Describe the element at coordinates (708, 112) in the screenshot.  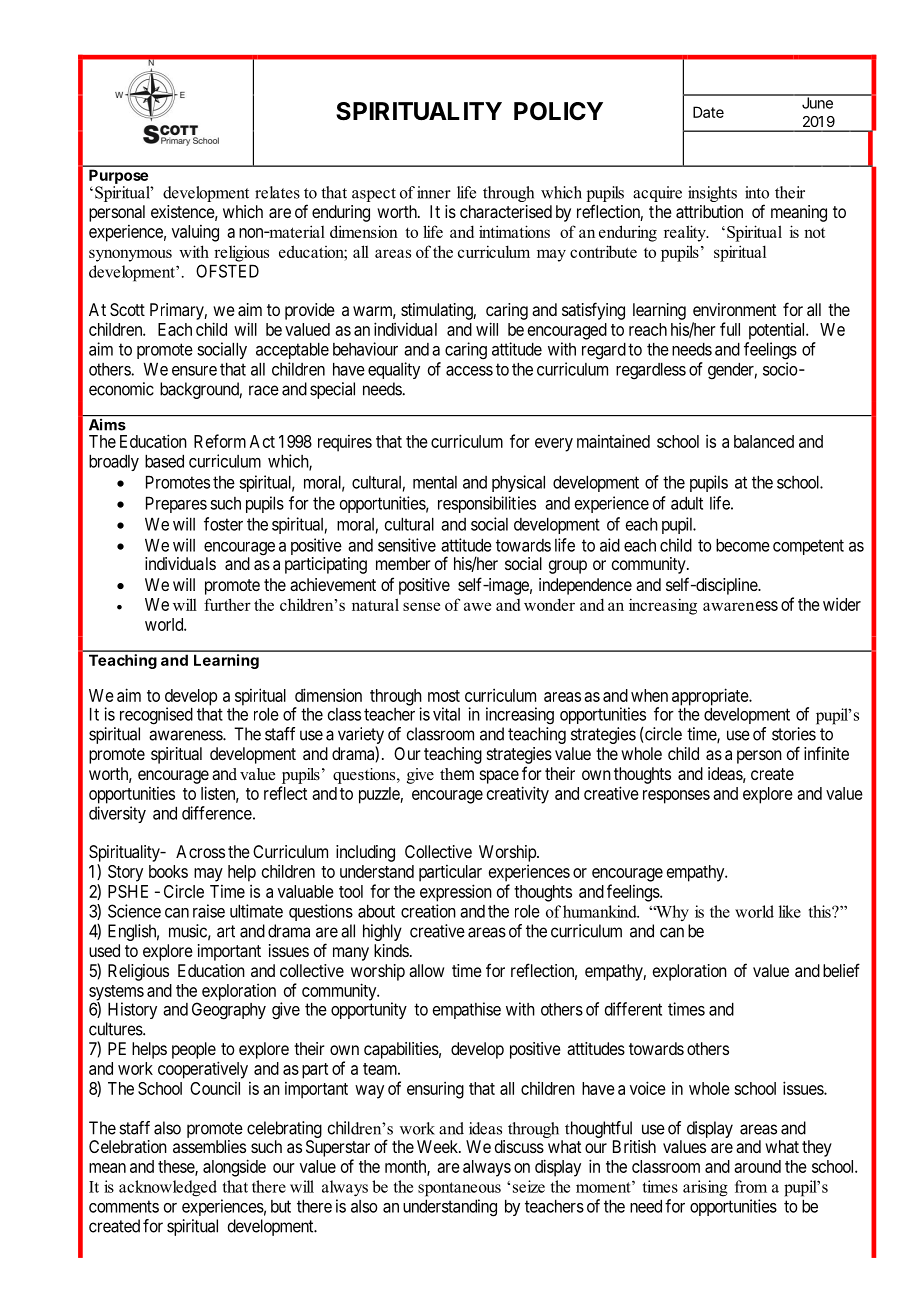
I see `Date` at that location.
